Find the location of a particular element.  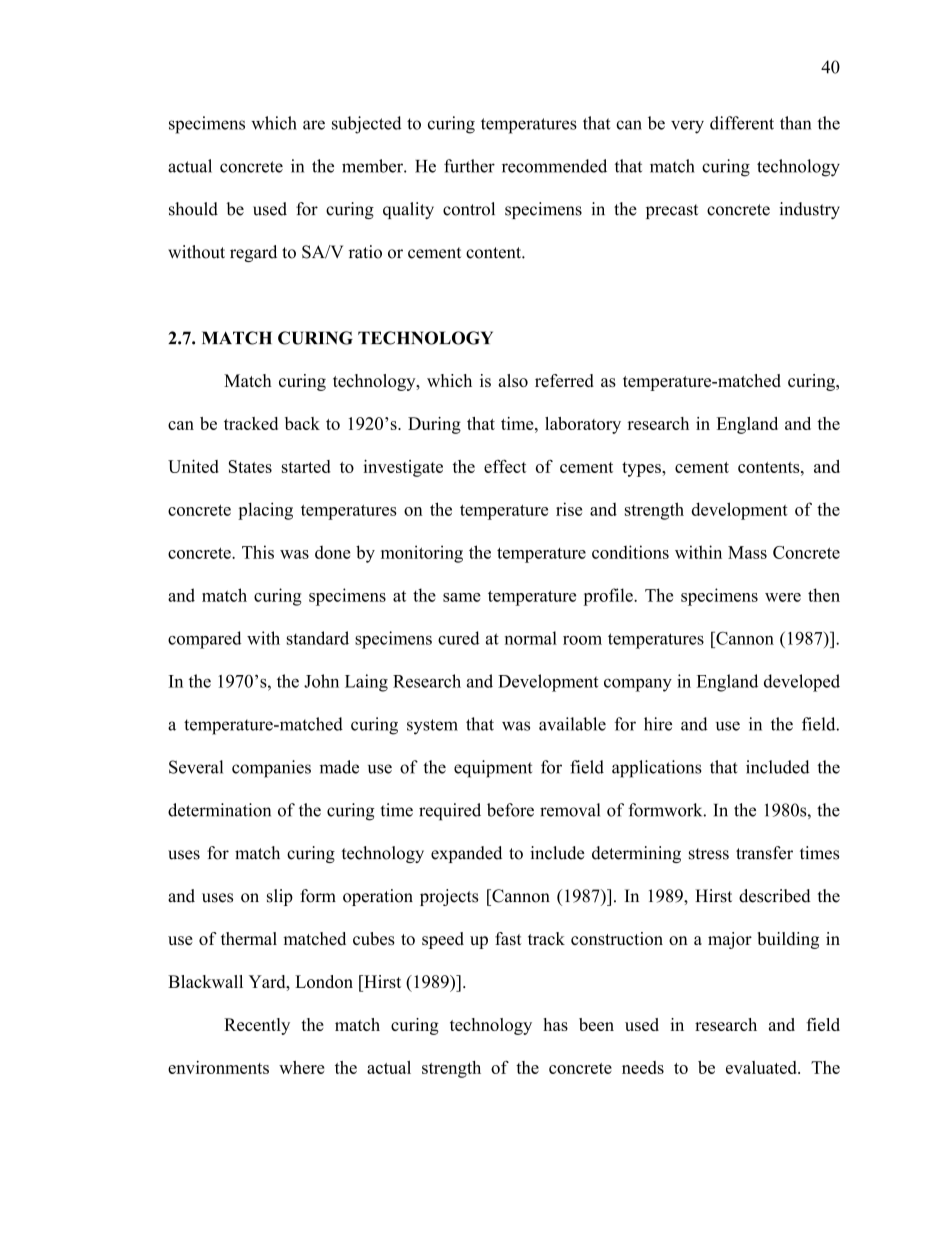

effect is located at coordinates (505, 466).
